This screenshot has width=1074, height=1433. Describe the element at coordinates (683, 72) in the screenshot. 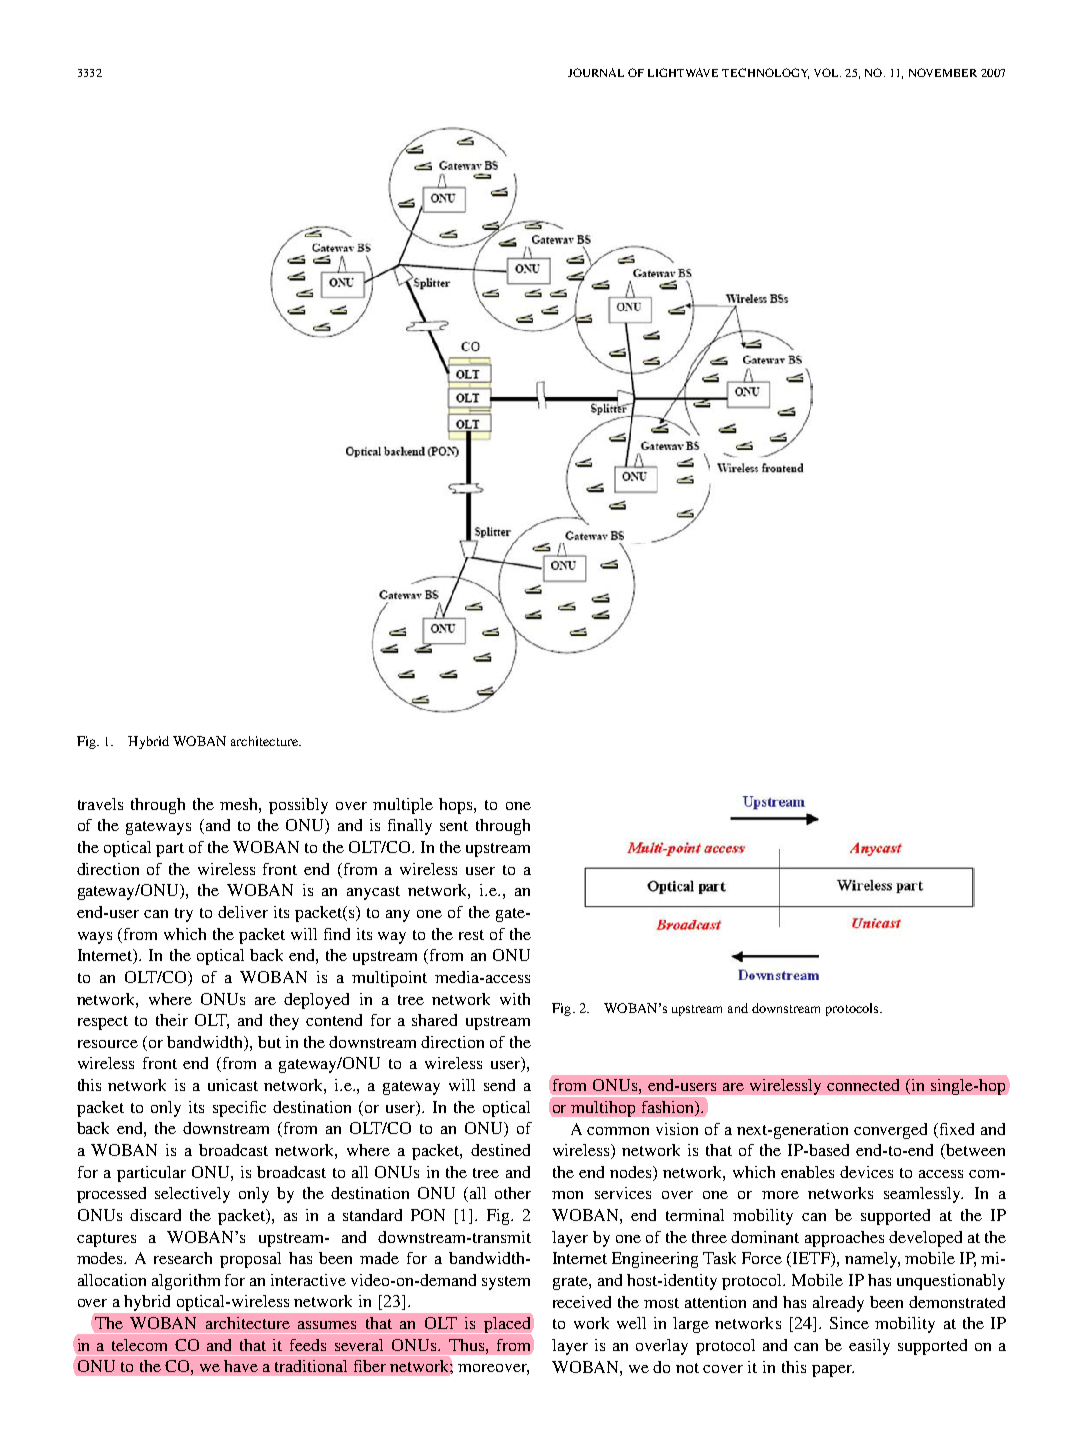

I see `LIGHTWAVE` at that location.
